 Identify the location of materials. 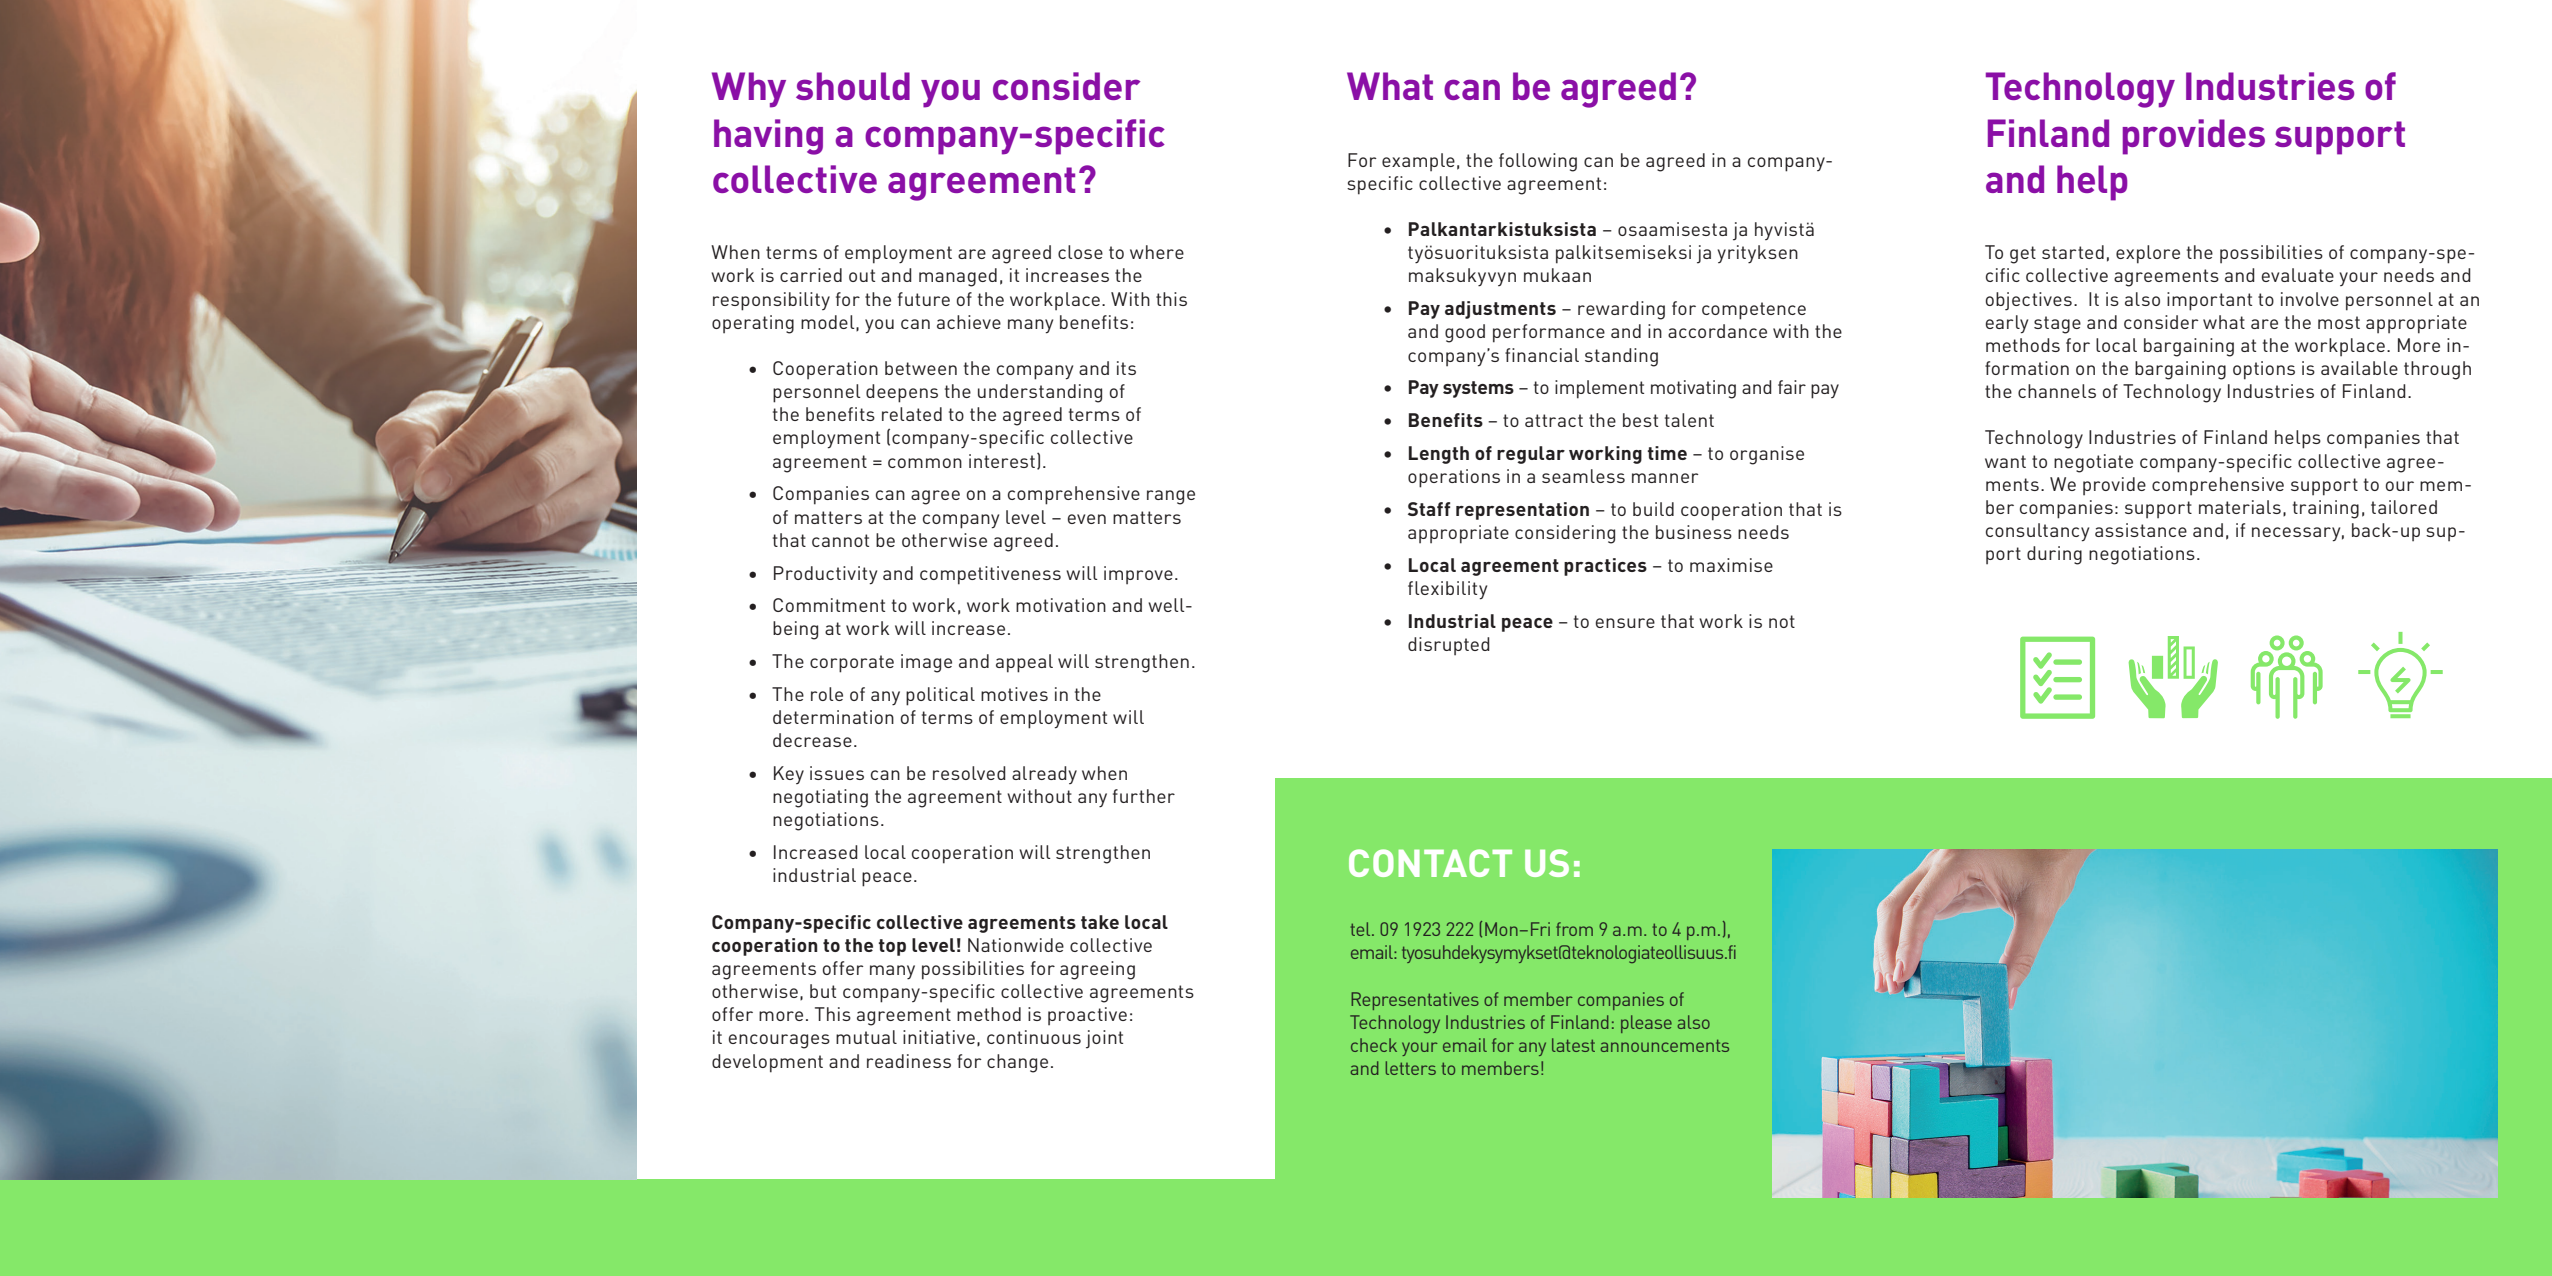
(2240, 507).
